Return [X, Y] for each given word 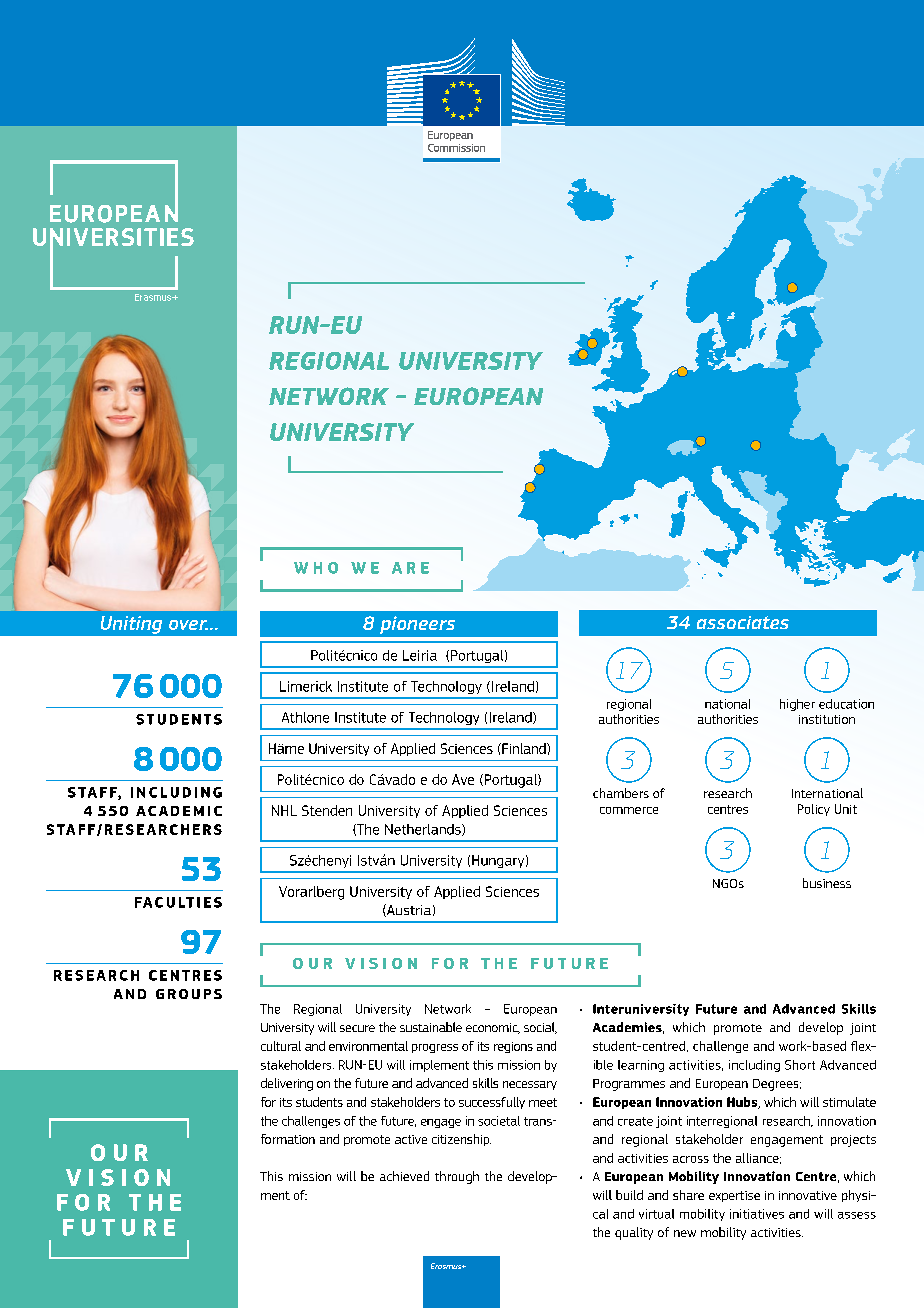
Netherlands [424, 830]
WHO [316, 568]
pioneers [417, 625]
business [827, 883]
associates [743, 622]
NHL [284, 810]
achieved [404, 1176]
